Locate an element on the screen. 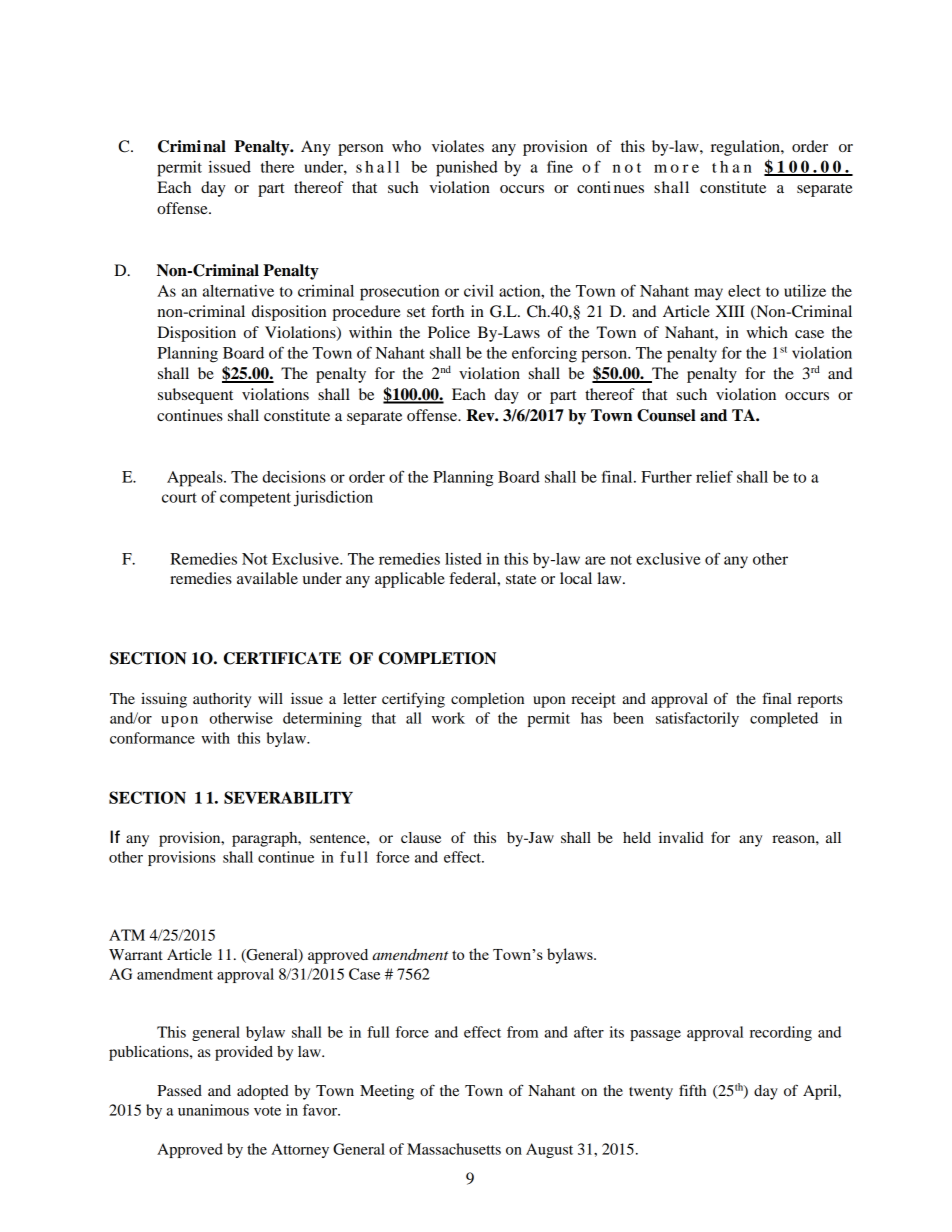  Massachusetts is located at coordinates (454, 1149).
